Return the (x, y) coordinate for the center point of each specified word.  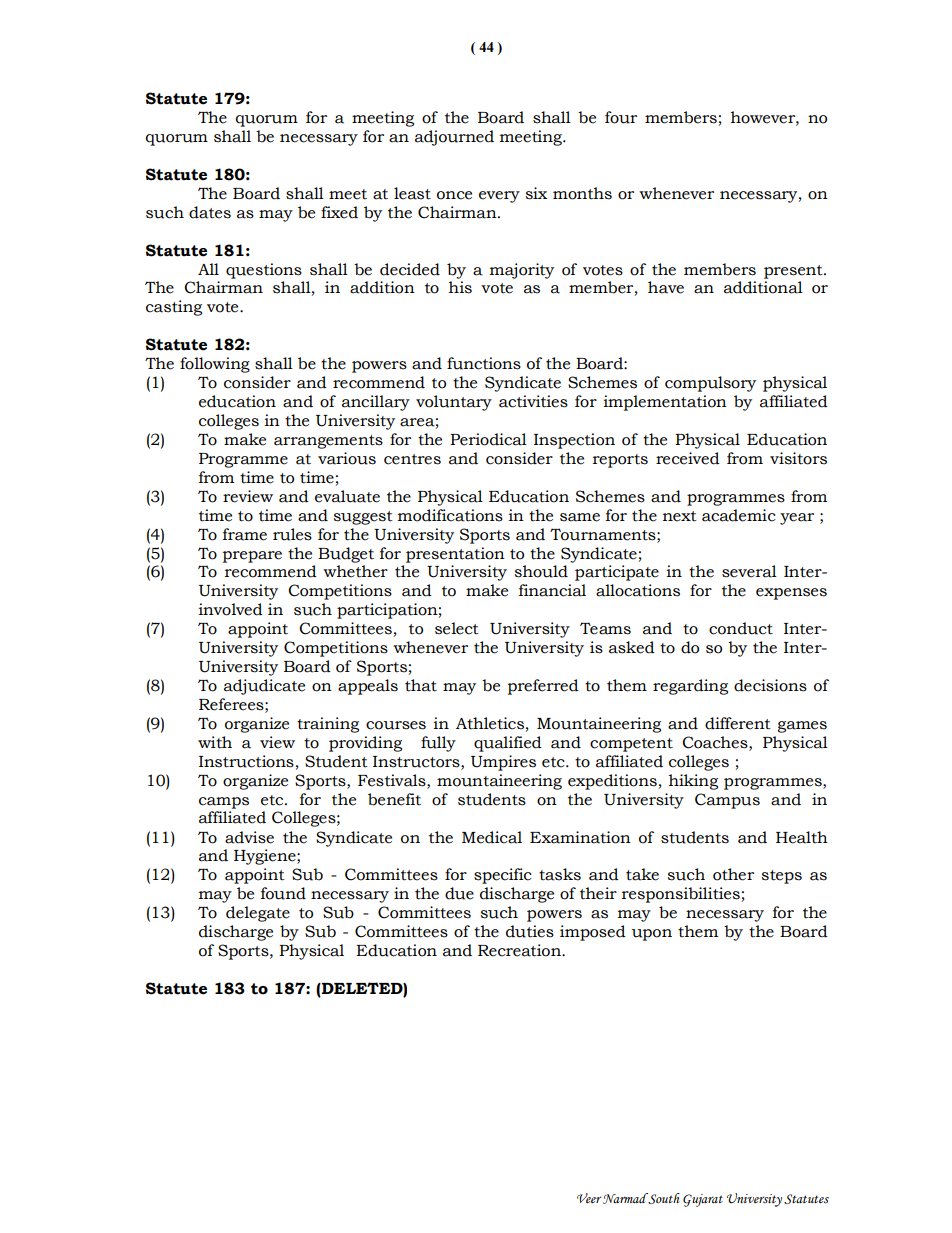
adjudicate (264, 687)
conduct (741, 628)
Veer (589, 1198)
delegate (258, 914)
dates (210, 212)
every (499, 197)
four (621, 117)
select (457, 628)
